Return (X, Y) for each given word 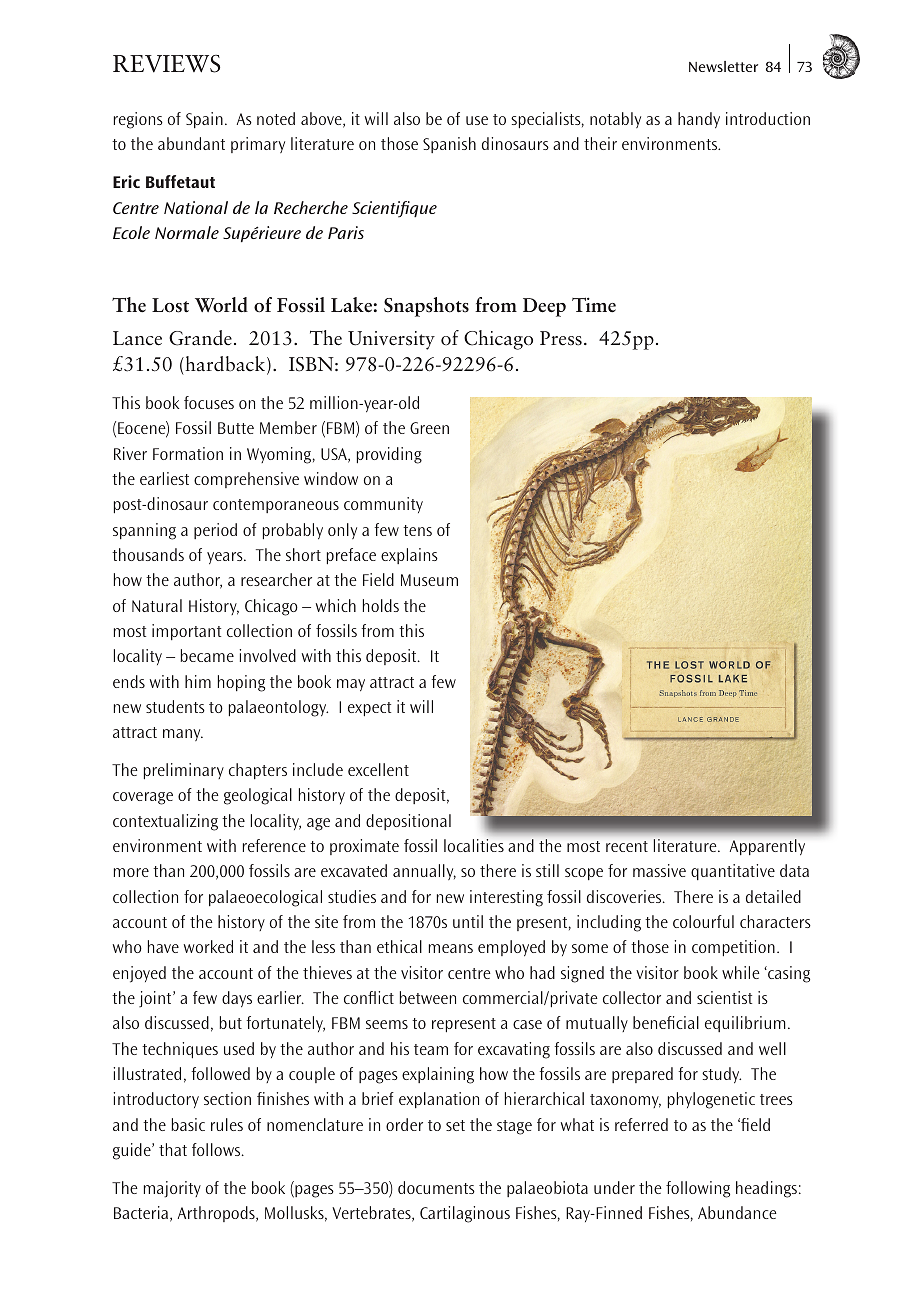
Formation (188, 453)
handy (699, 120)
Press (561, 338)
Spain (204, 120)
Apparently (767, 847)
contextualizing (165, 822)
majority (172, 1189)
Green (429, 428)
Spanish (449, 145)
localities (474, 845)
